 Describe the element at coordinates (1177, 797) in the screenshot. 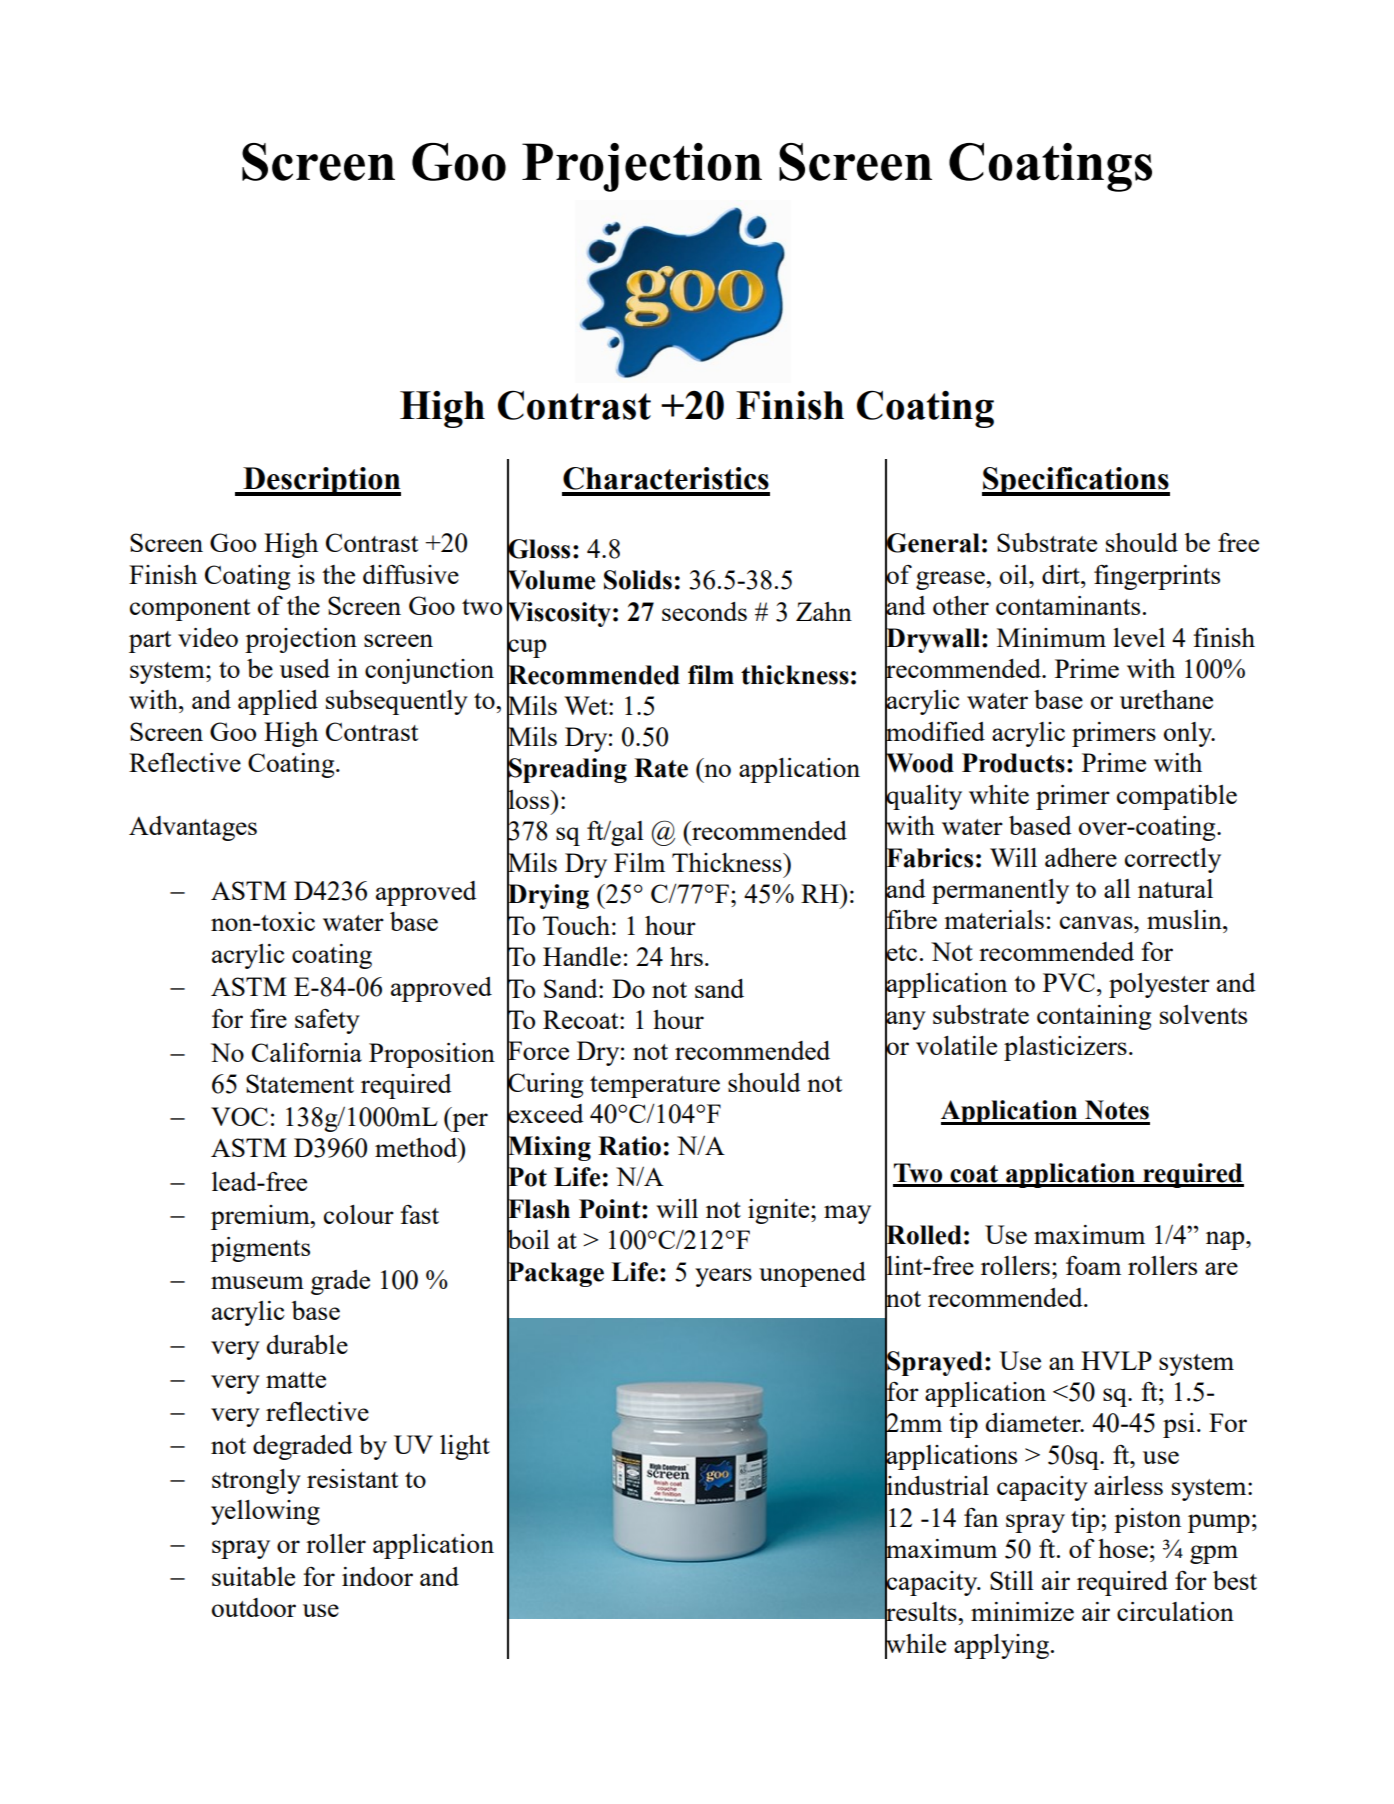

I see `compatible` at that location.
